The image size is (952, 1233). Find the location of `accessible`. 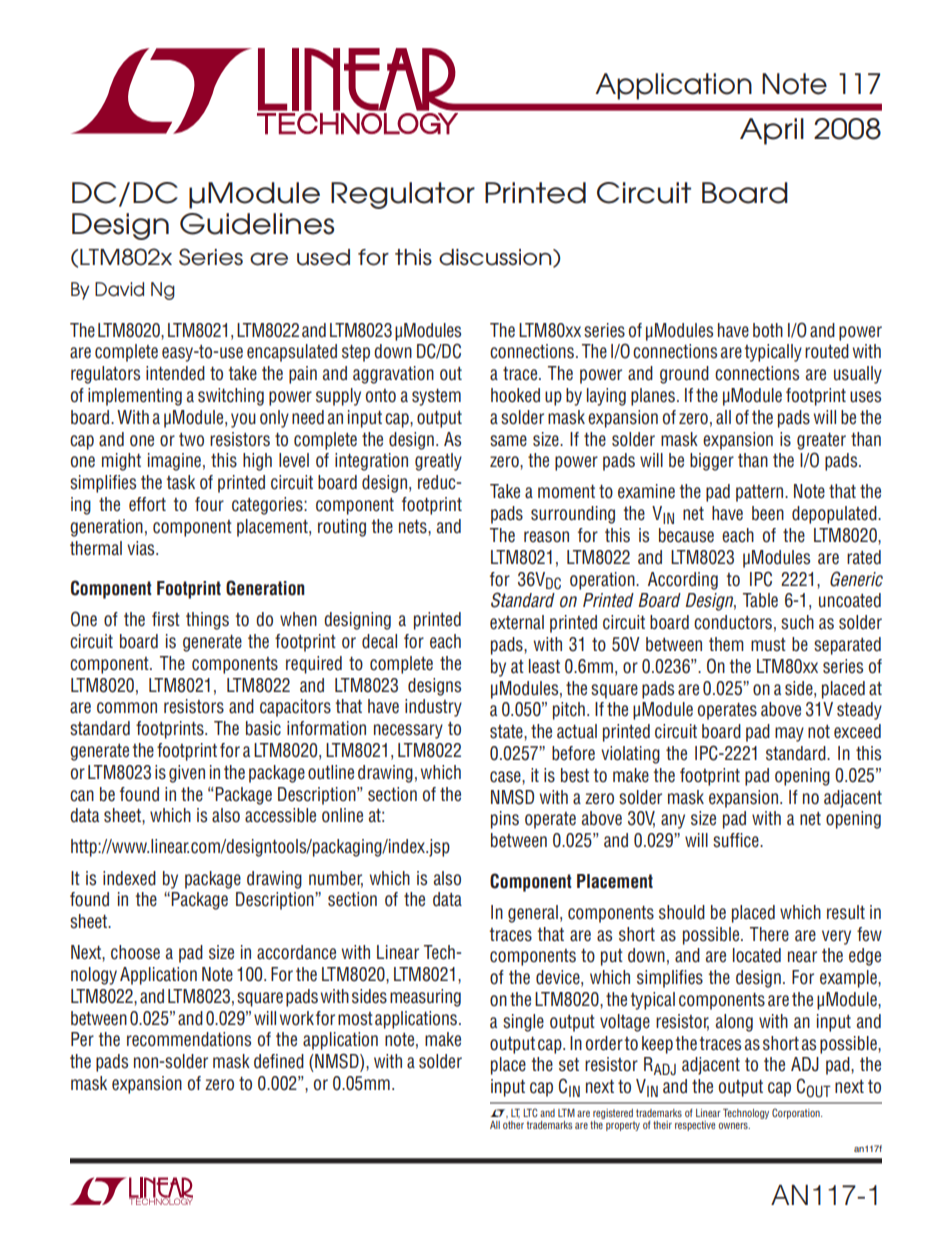

accessible is located at coordinates (280, 815).
